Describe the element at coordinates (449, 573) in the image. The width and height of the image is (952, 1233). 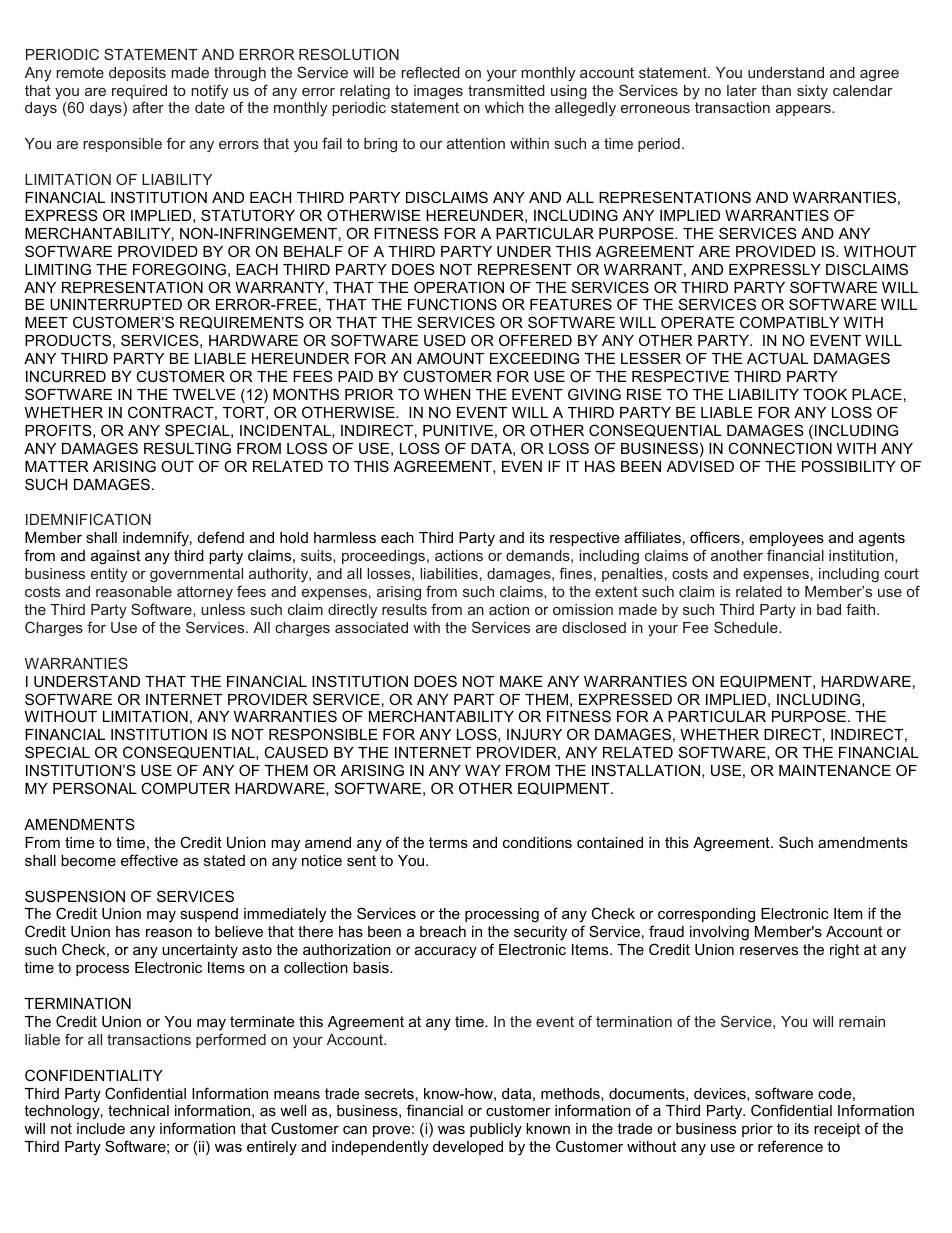
I see `liabilities` at that location.
